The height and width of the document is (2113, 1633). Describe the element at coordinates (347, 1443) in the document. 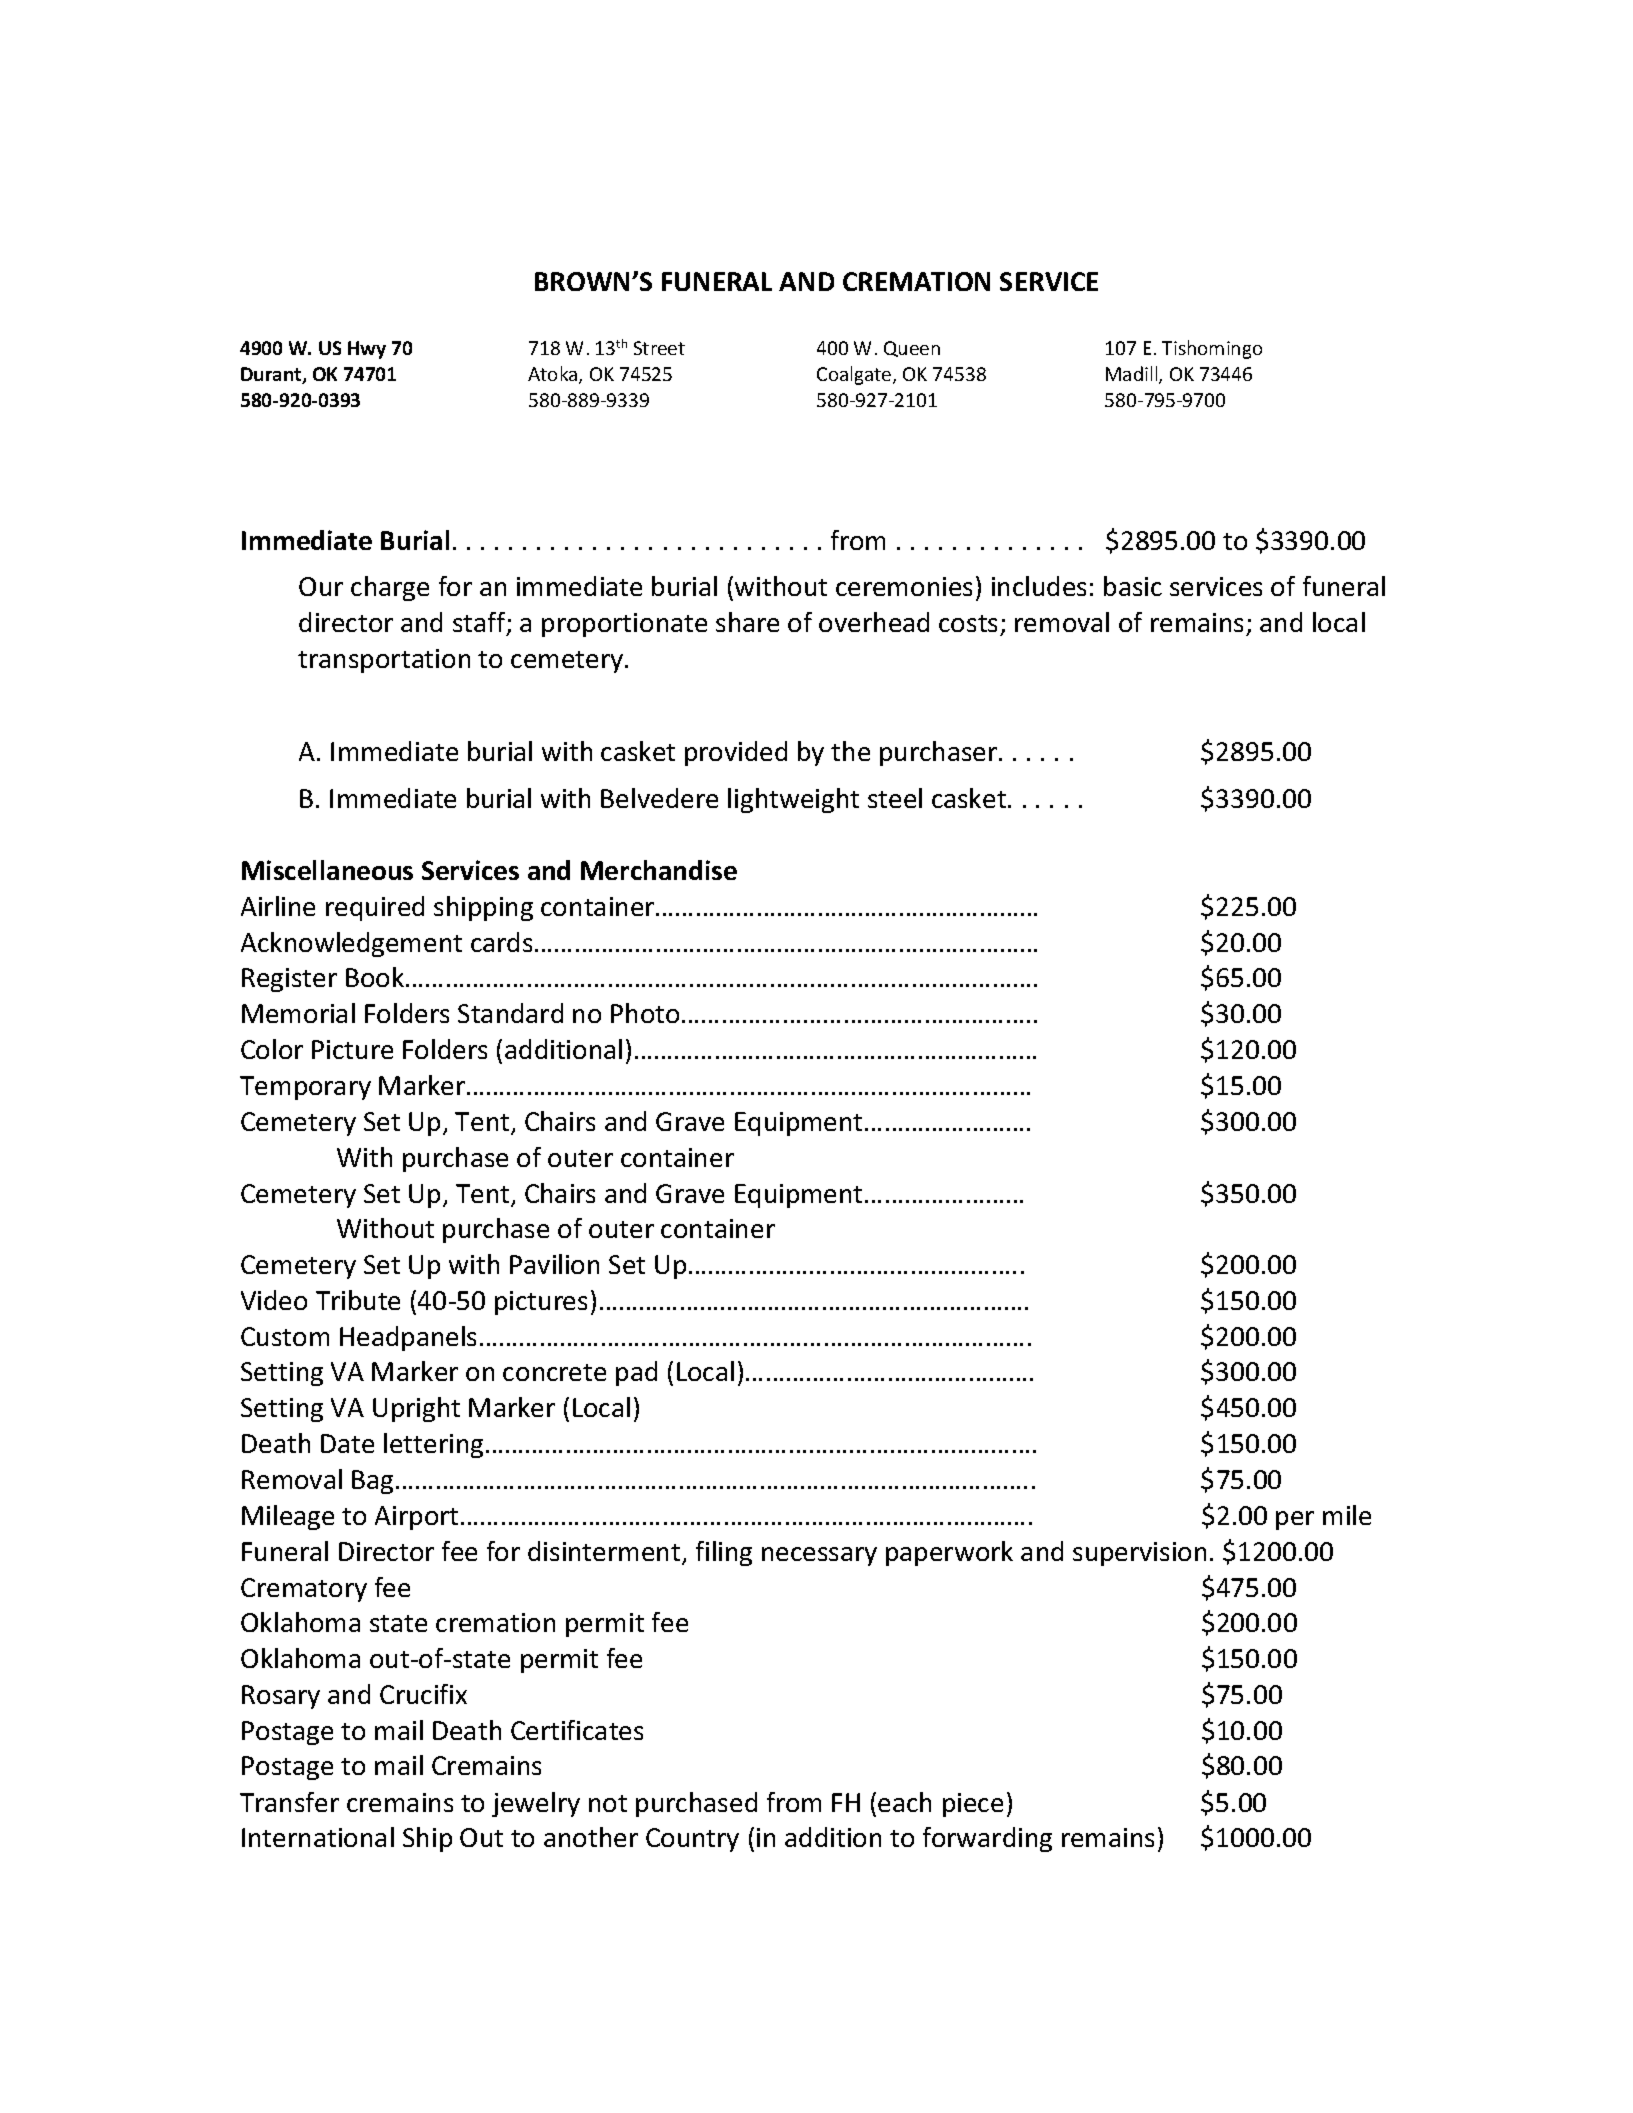

I see `Date` at that location.
